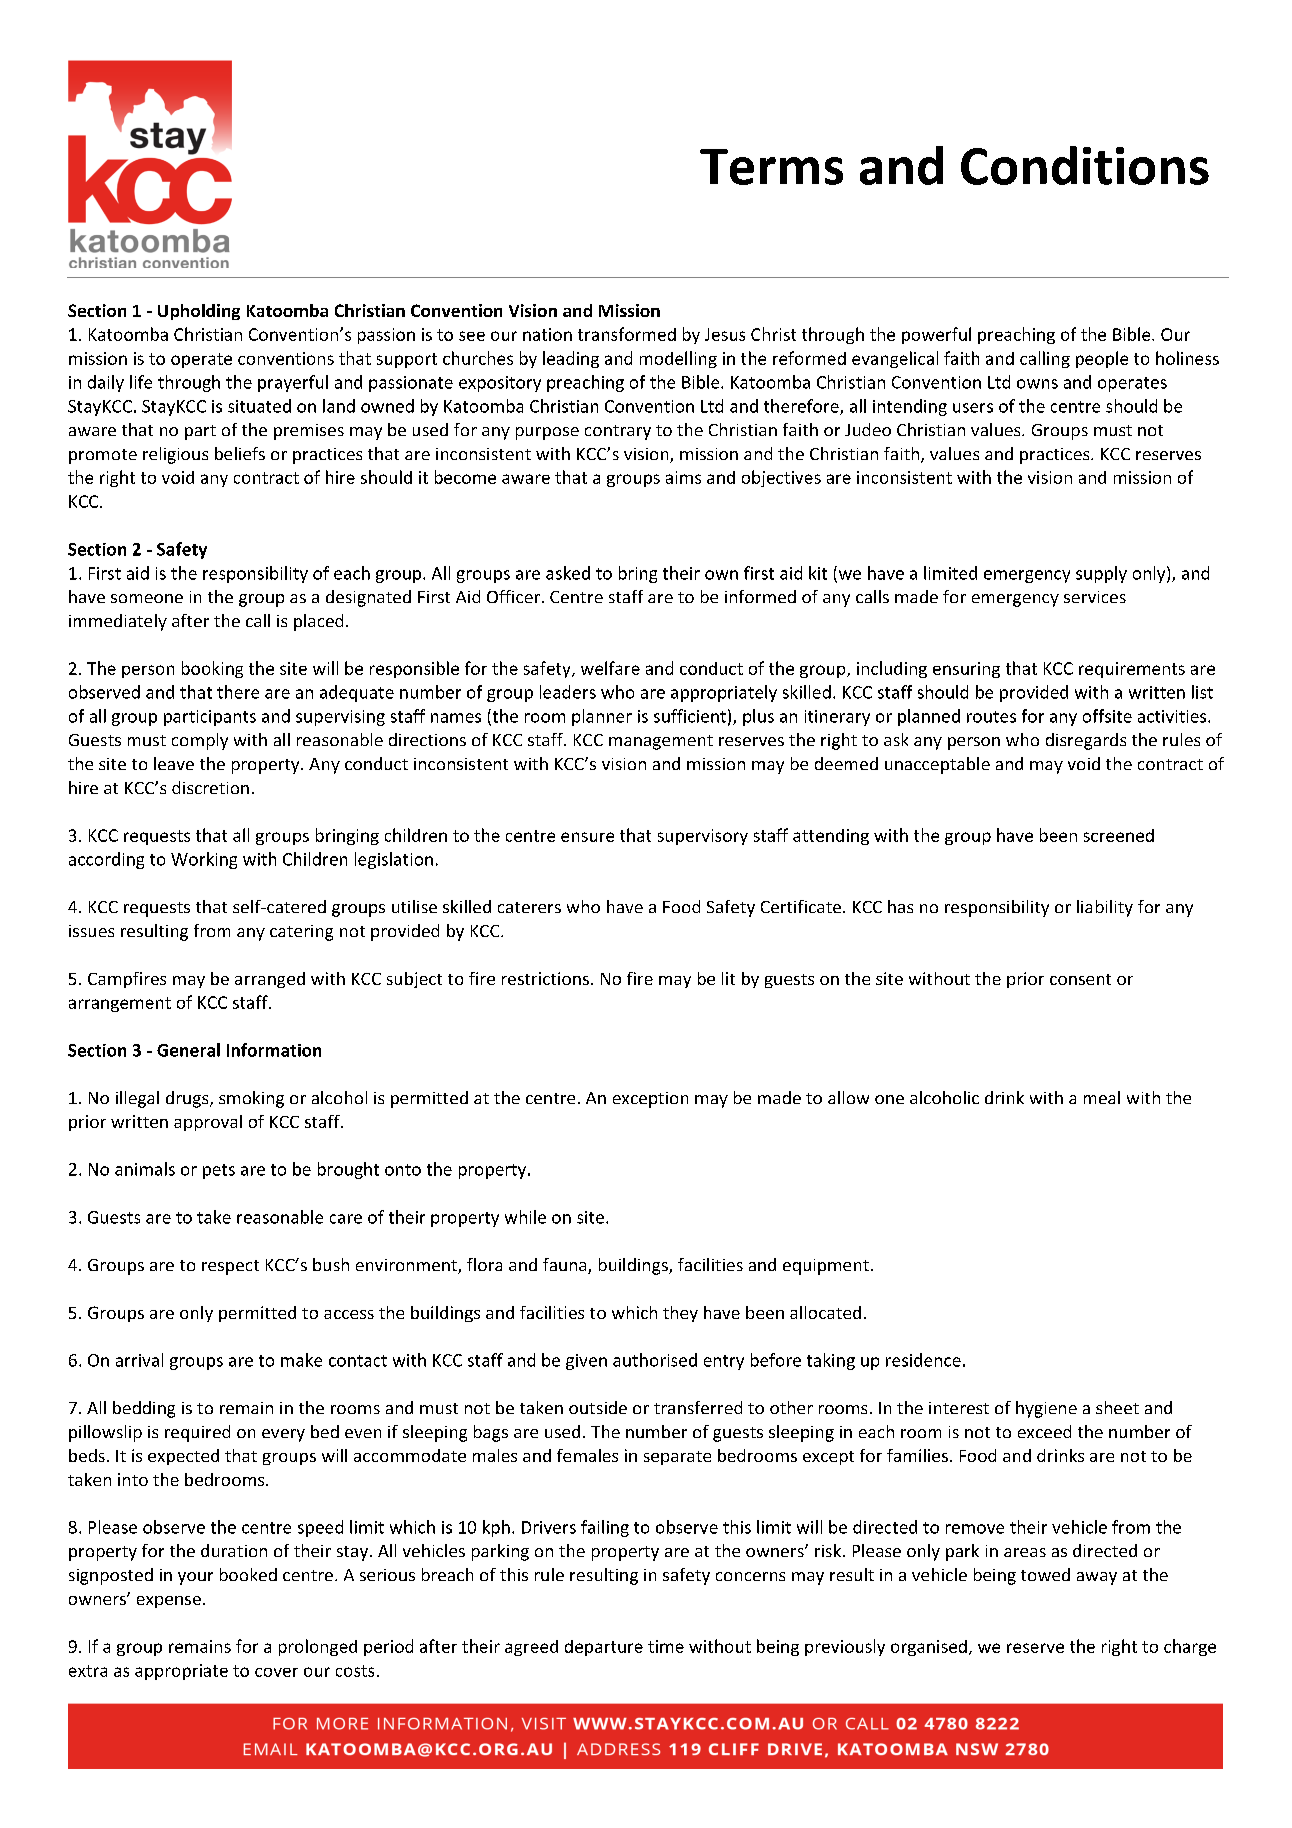 The image size is (1292, 1828). Describe the element at coordinates (240, 453) in the screenshot. I see `beliefs` at that location.
